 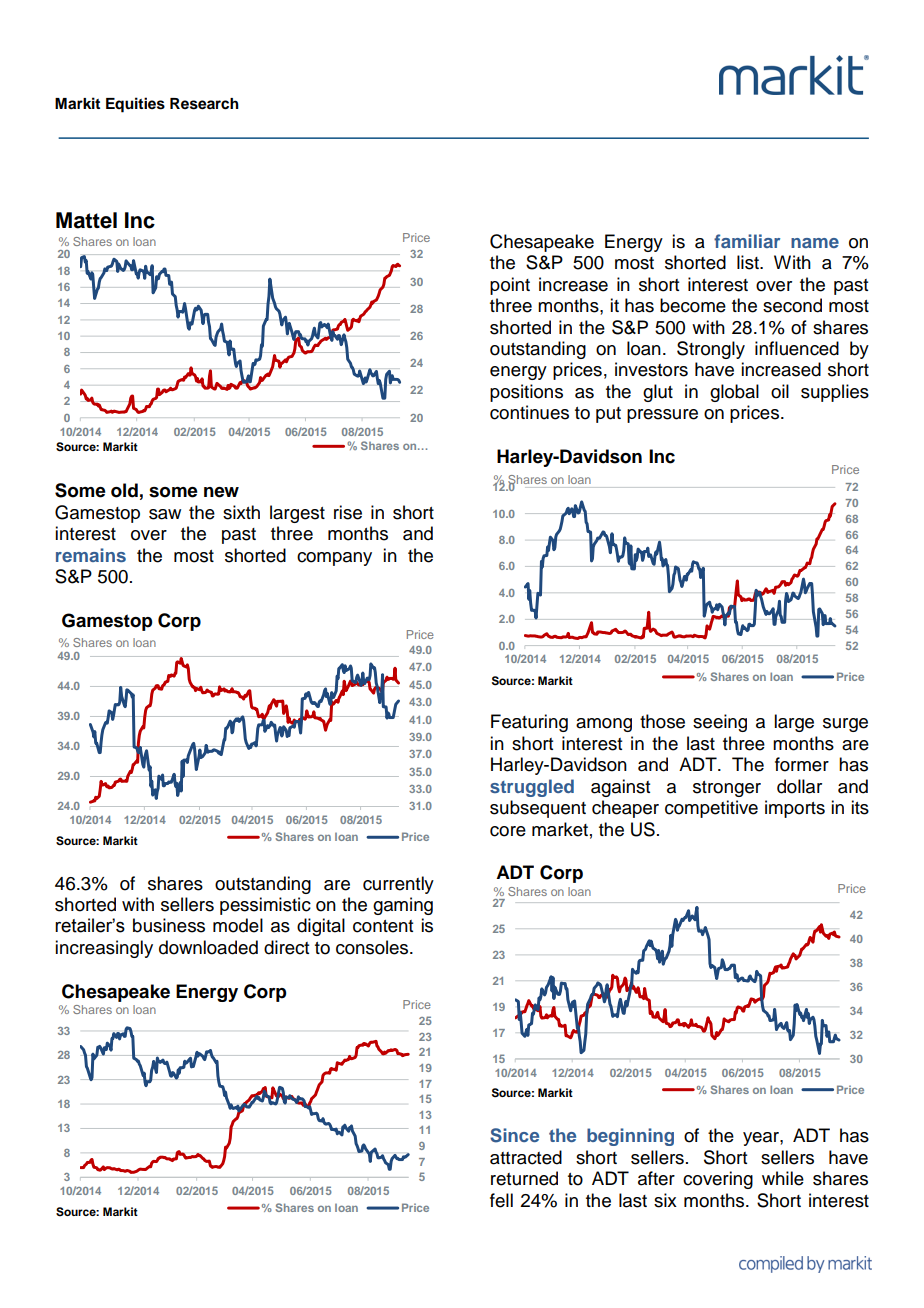 I want to click on downloaded, so click(x=208, y=947).
